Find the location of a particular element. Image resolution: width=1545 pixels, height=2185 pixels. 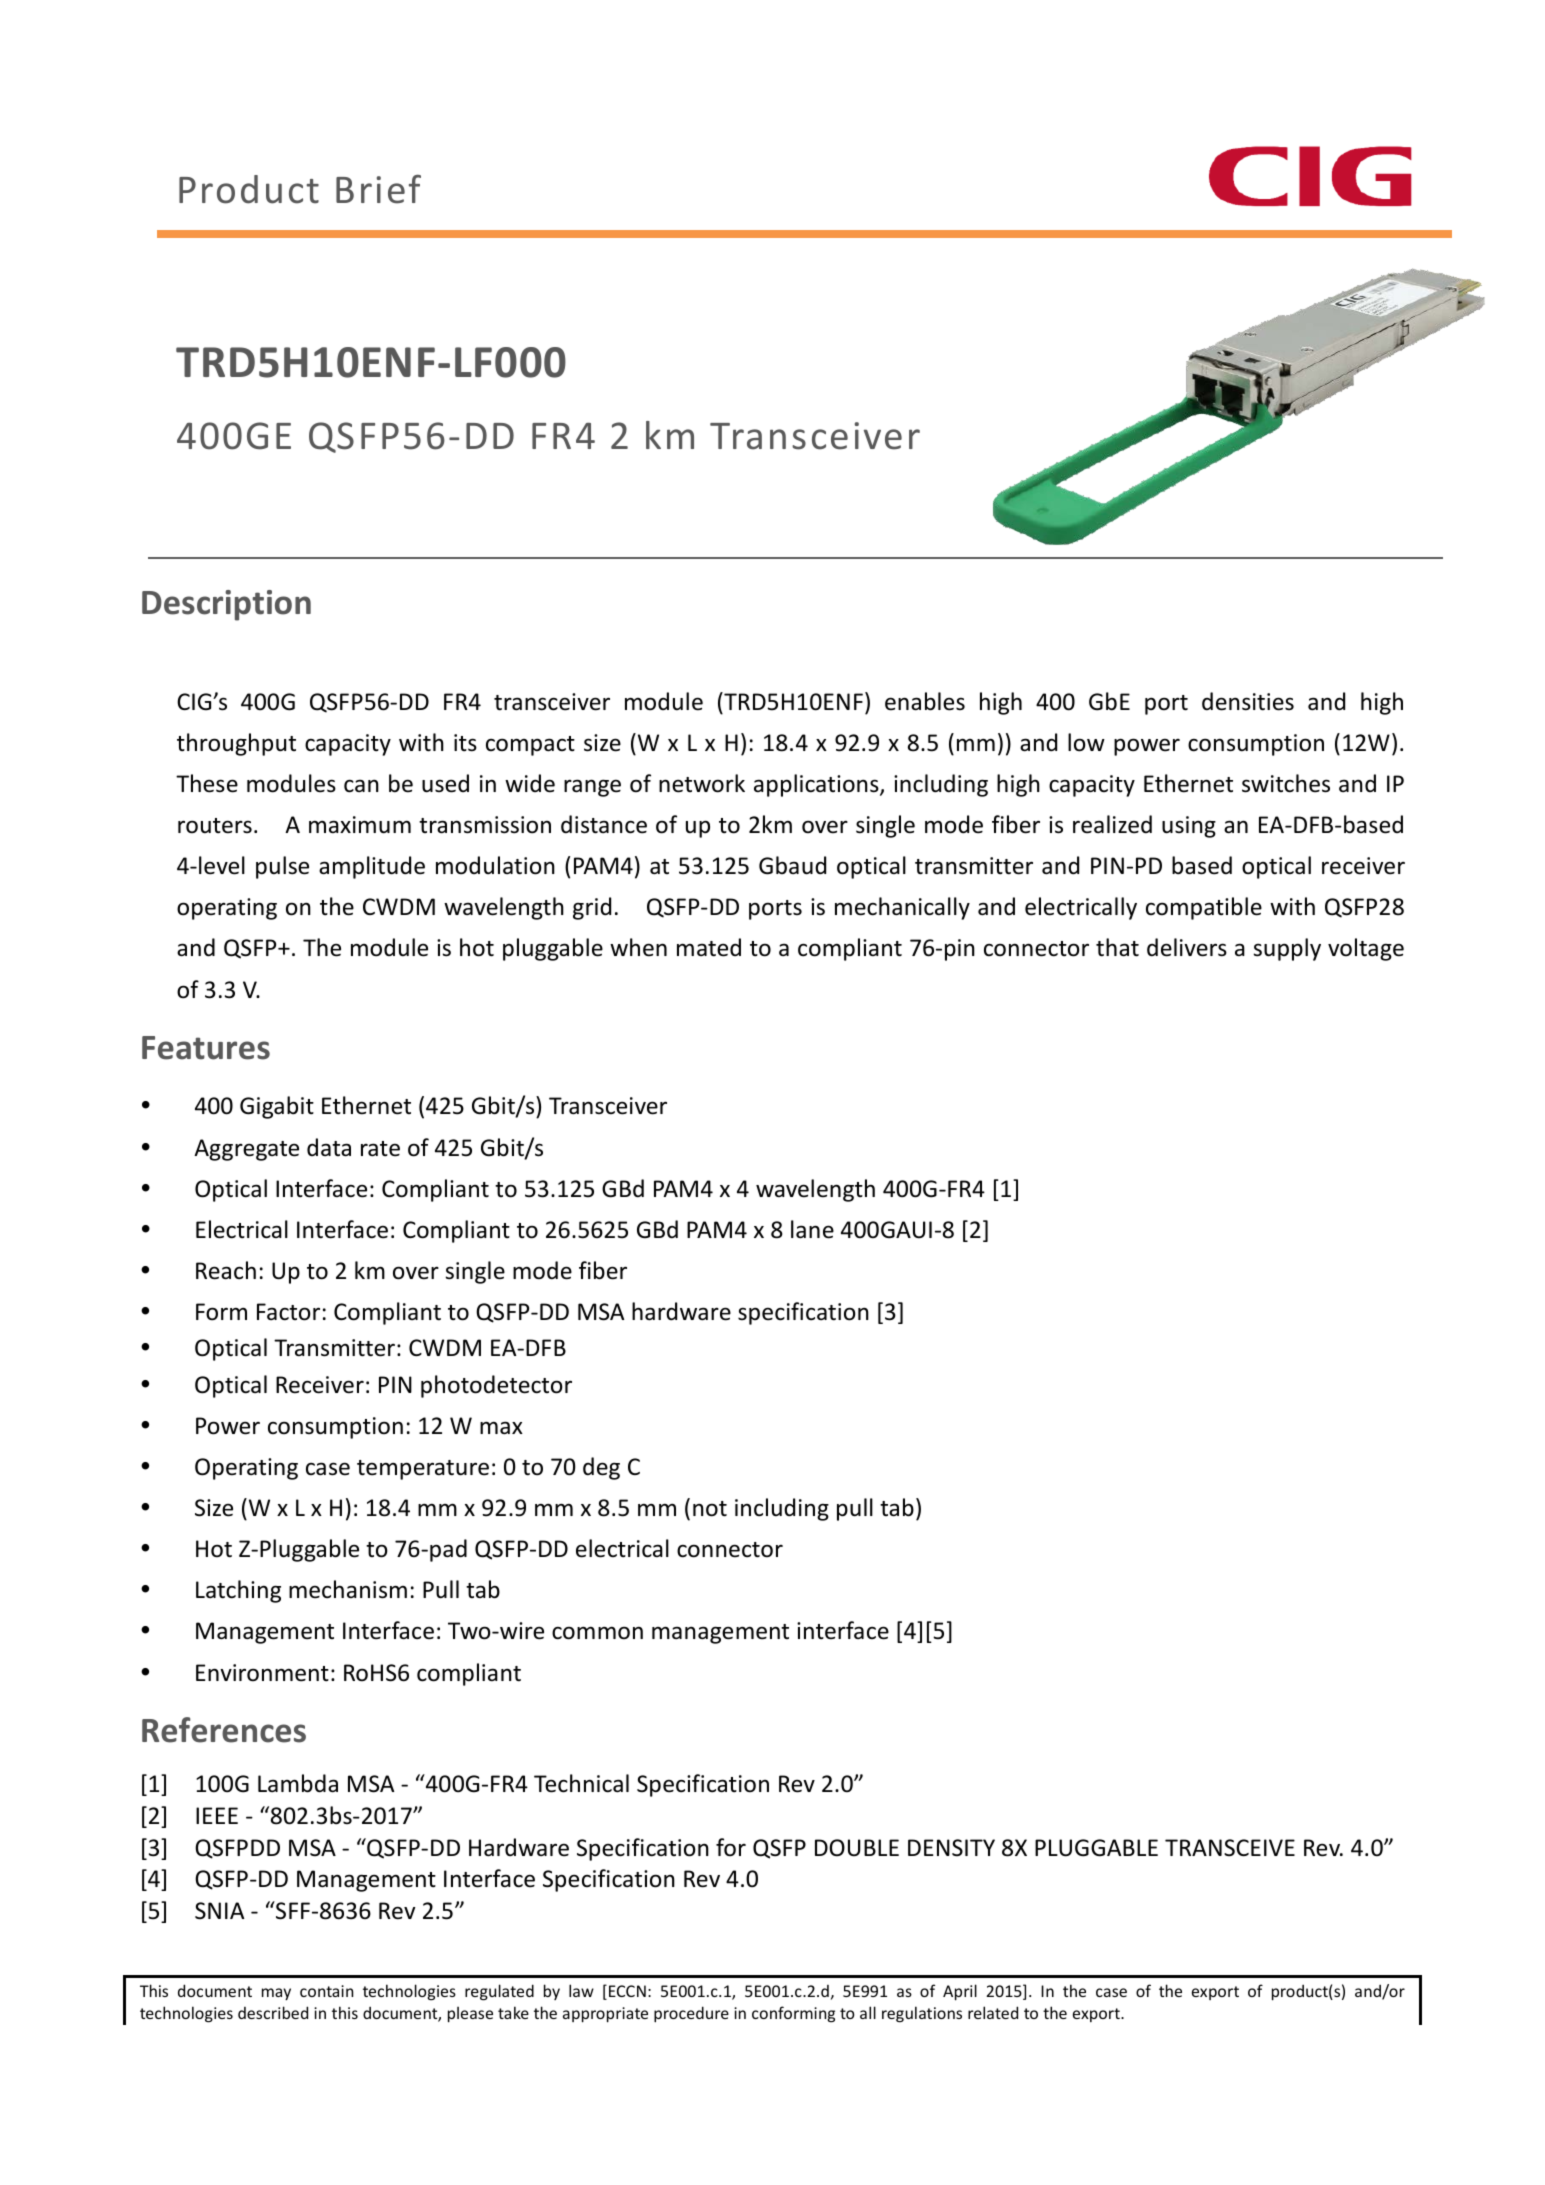

related is located at coordinates (993, 2012).
